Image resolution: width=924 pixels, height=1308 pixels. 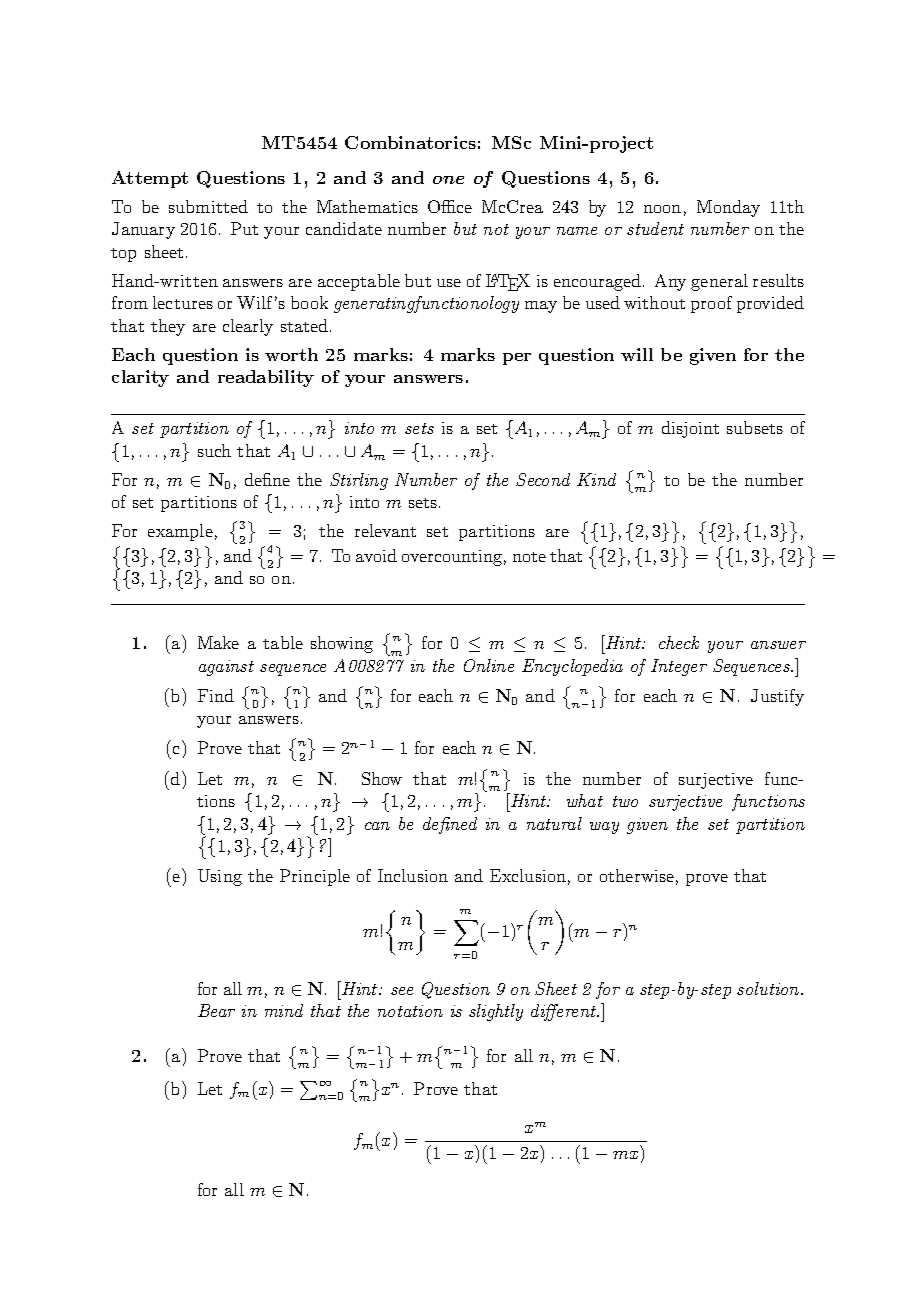 I want to click on Monday, so click(x=728, y=208).
